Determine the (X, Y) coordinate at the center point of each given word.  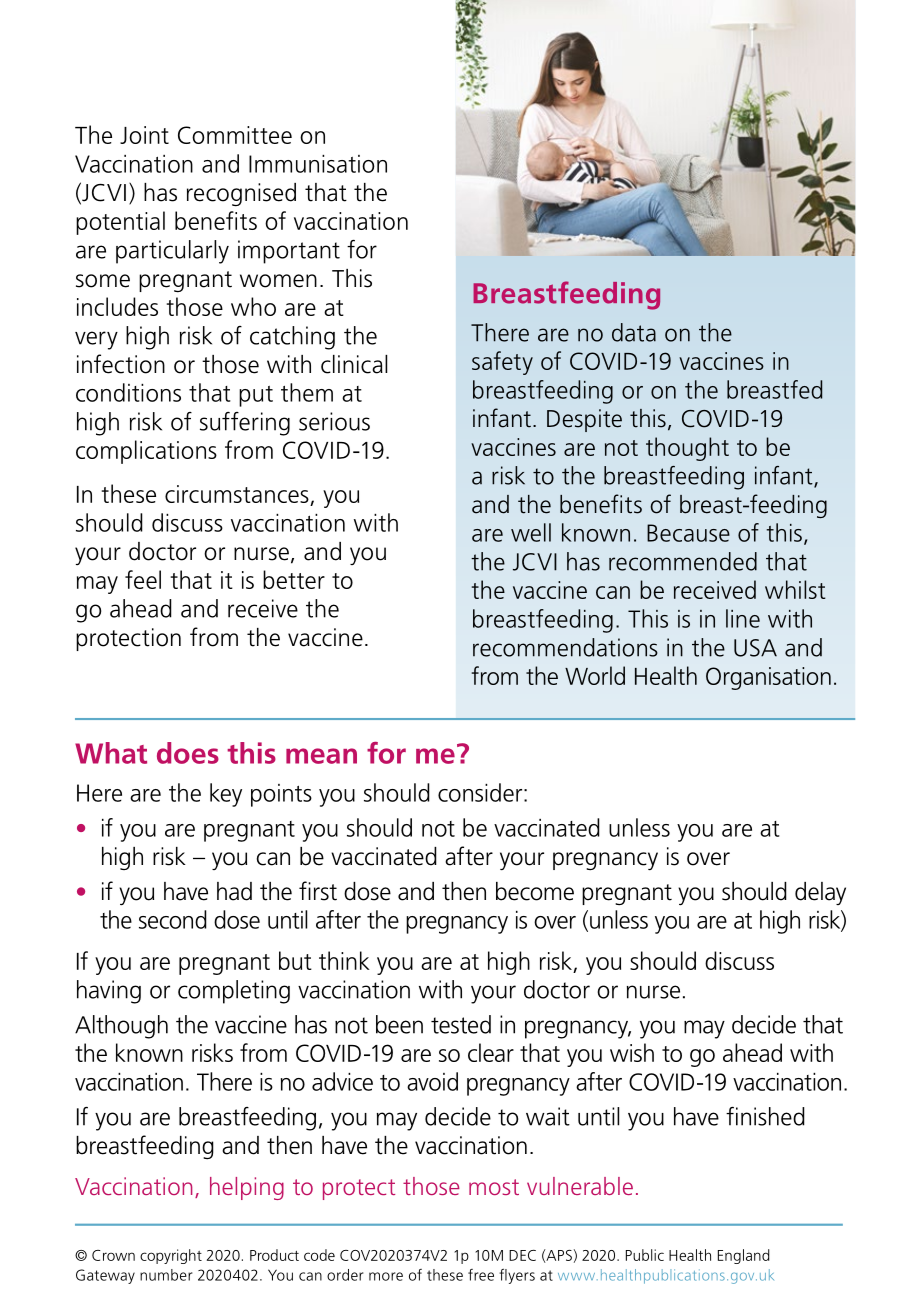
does (188, 753)
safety (502, 363)
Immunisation (318, 164)
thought (687, 449)
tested (461, 1024)
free (481, 1275)
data (634, 332)
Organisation (768, 678)
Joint (144, 135)
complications (146, 452)
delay (820, 893)
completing (234, 992)
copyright (171, 1256)
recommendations (565, 647)
